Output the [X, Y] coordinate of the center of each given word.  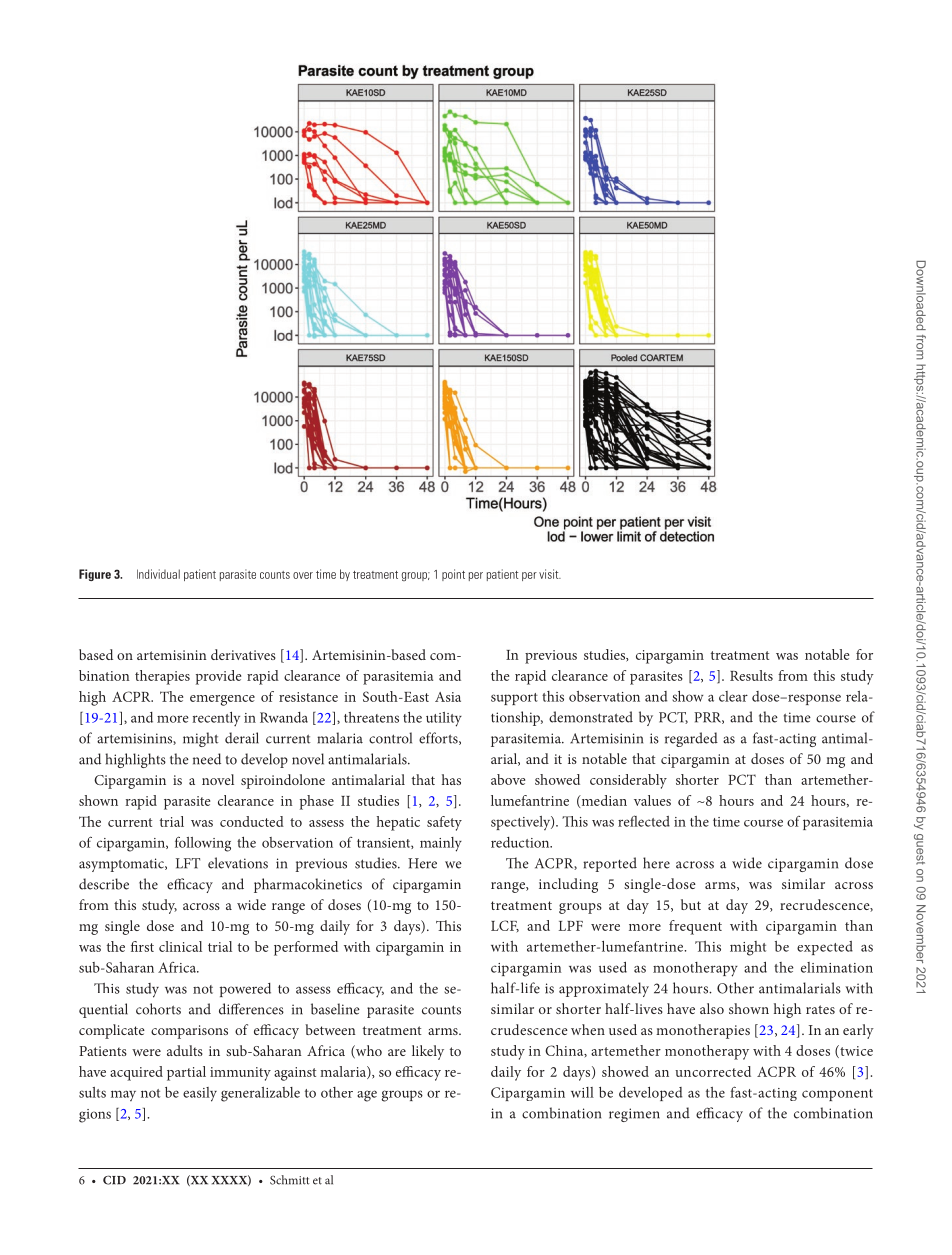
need [207, 759]
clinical [180, 946]
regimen [634, 1115]
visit [550, 574]
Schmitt [290, 1180]
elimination [837, 967]
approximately [604, 989]
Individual [158, 574]
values [652, 800]
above [508, 779]
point [453, 575]
